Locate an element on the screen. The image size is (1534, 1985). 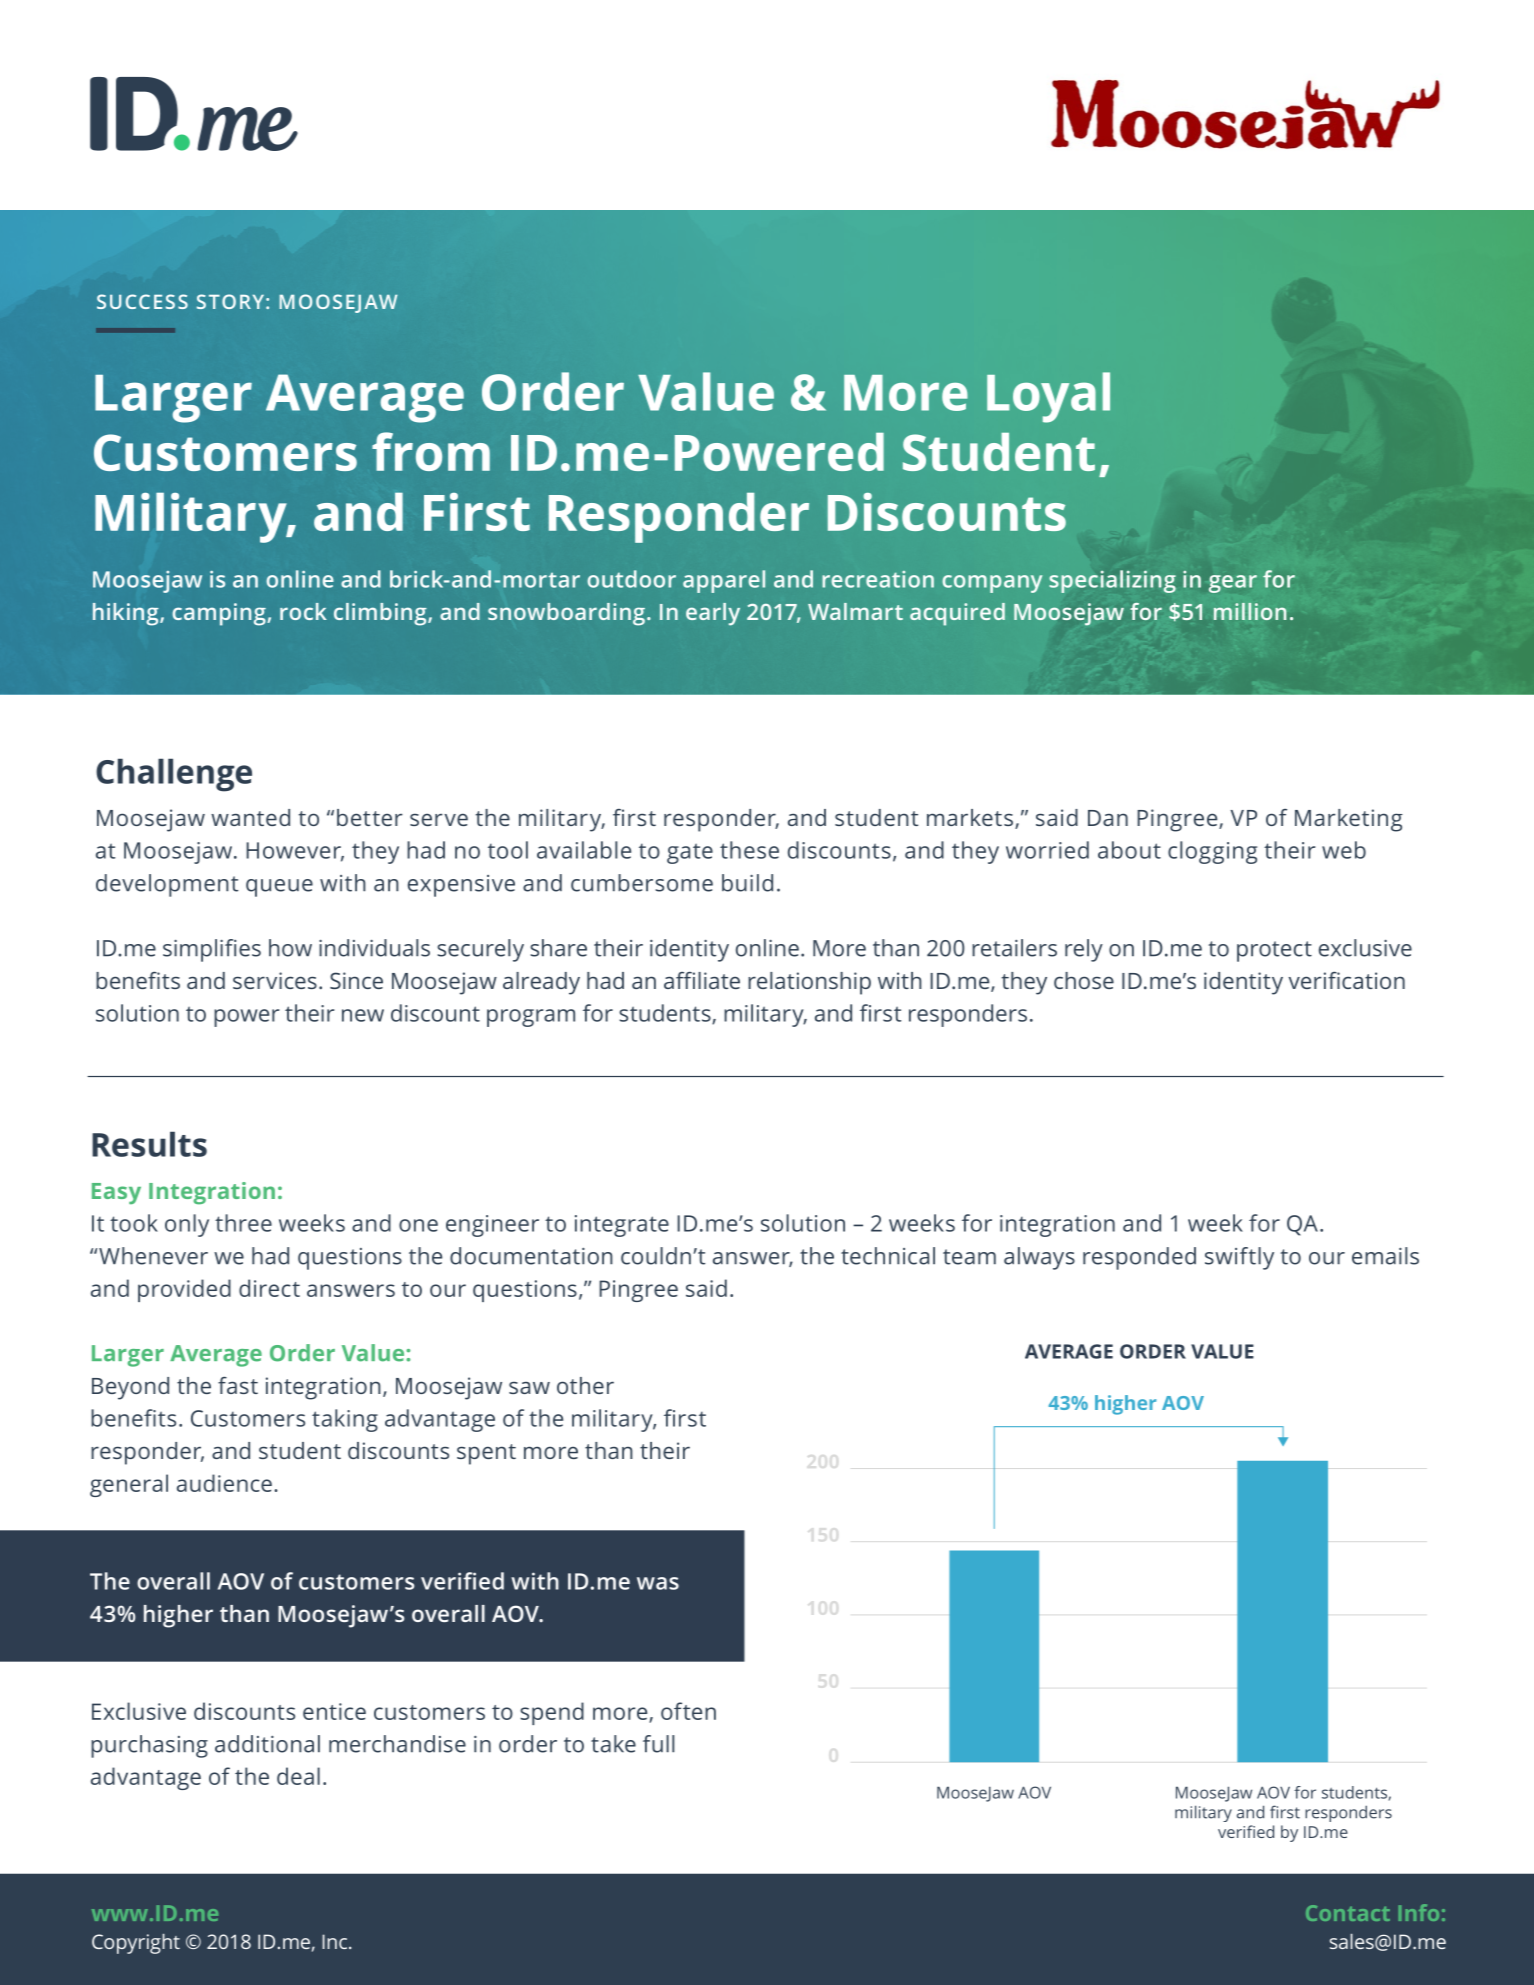
Copyright is located at coordinates (136, 1944).
